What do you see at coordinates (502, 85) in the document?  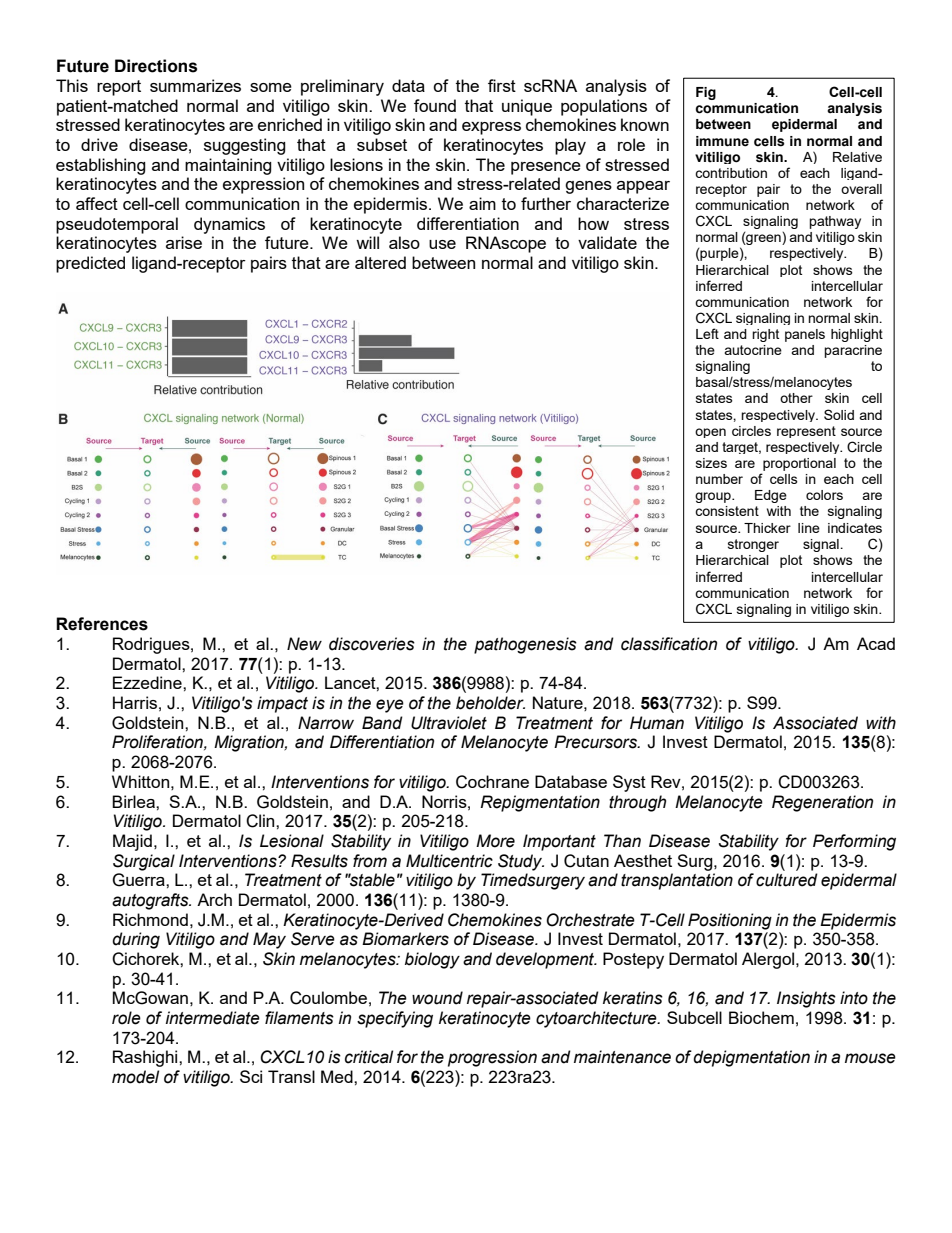 I see `first` at bounding box center [502, 85].
